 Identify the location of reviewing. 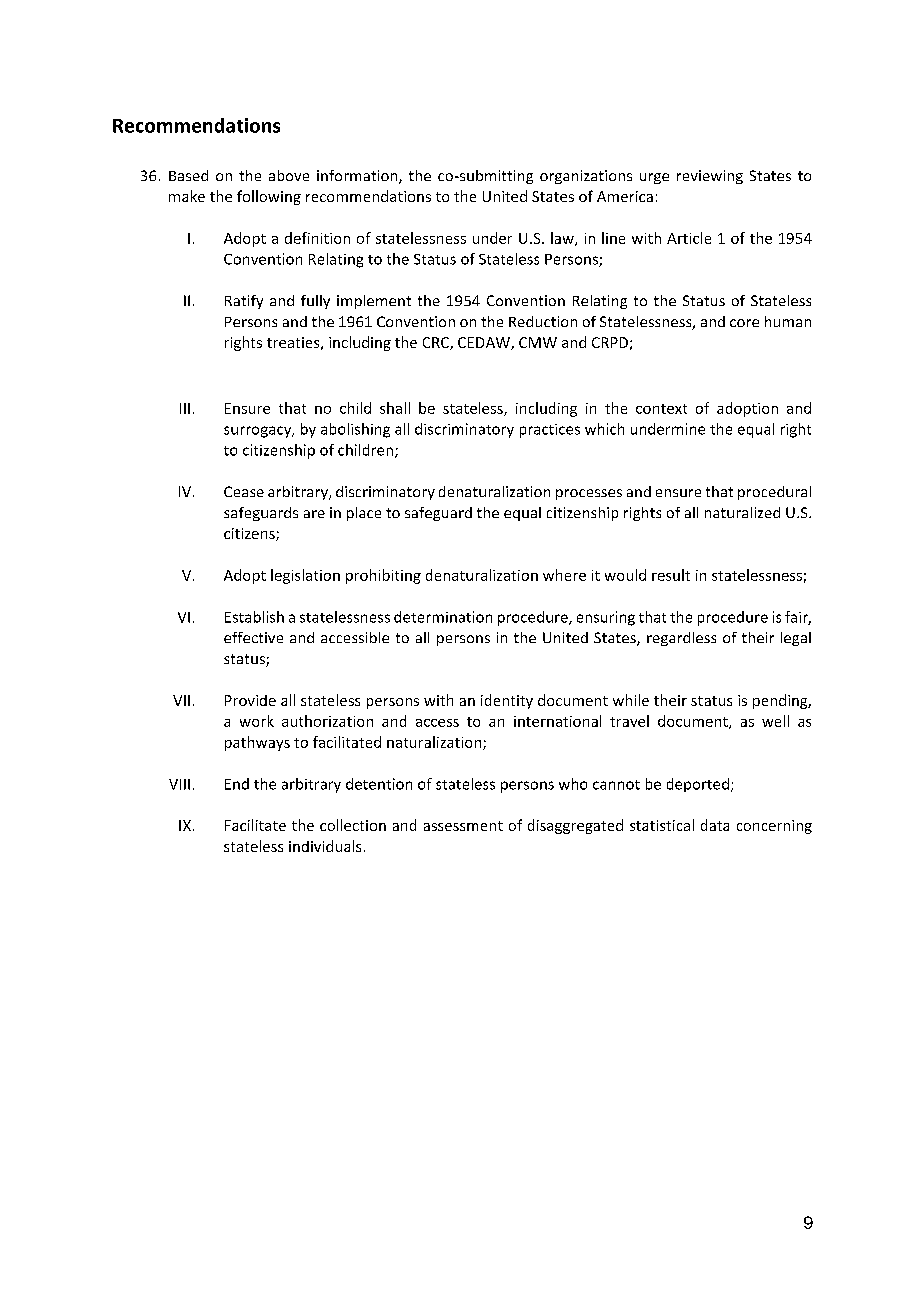
(710, 177).
